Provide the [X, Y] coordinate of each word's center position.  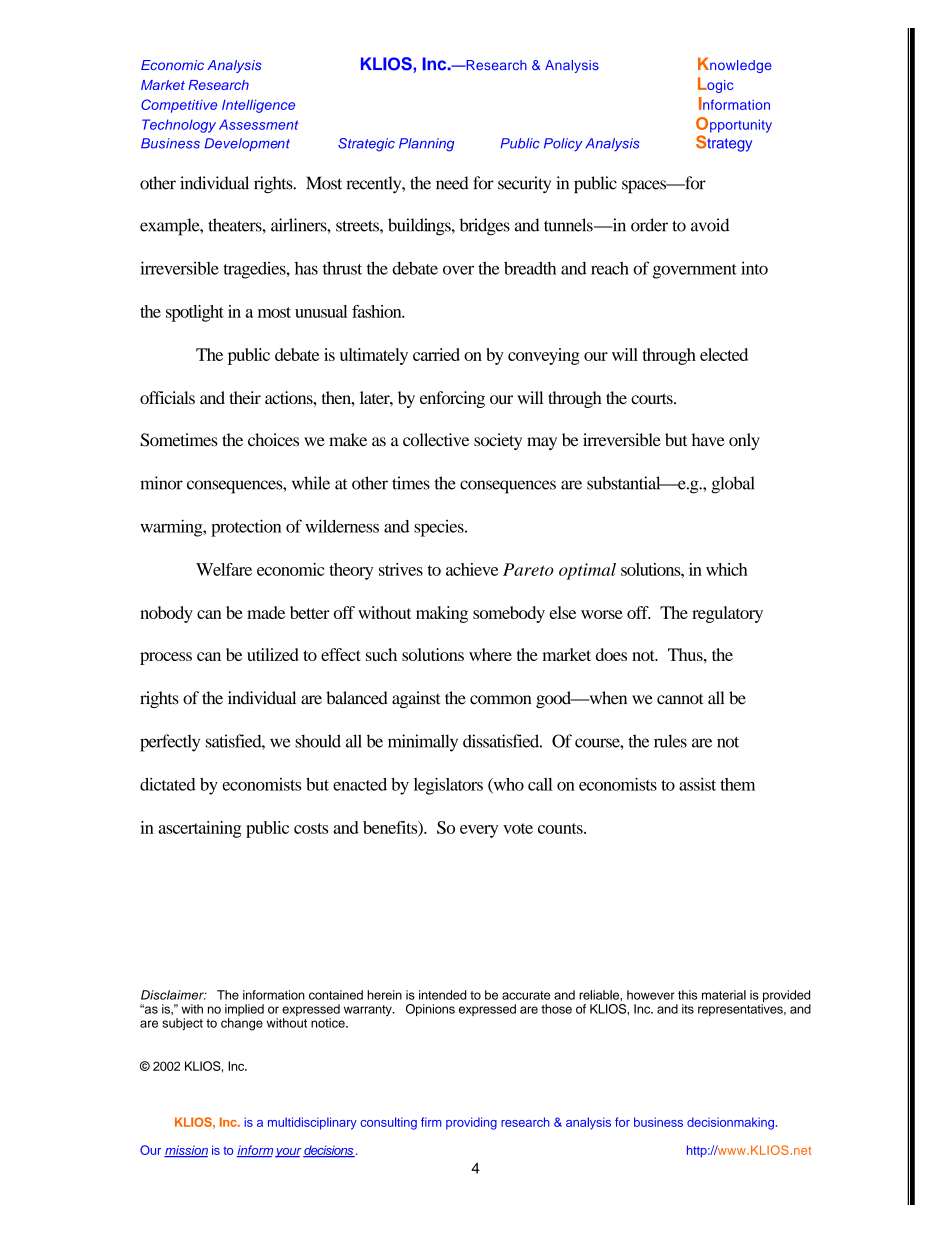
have [708, 440]
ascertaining [199, 829]
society [498, 441]
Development [247, 144]
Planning [426, 145]
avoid [710, 225]
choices [273, 440]
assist [697, 784]
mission [186, 1151]
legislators [448, 786]
